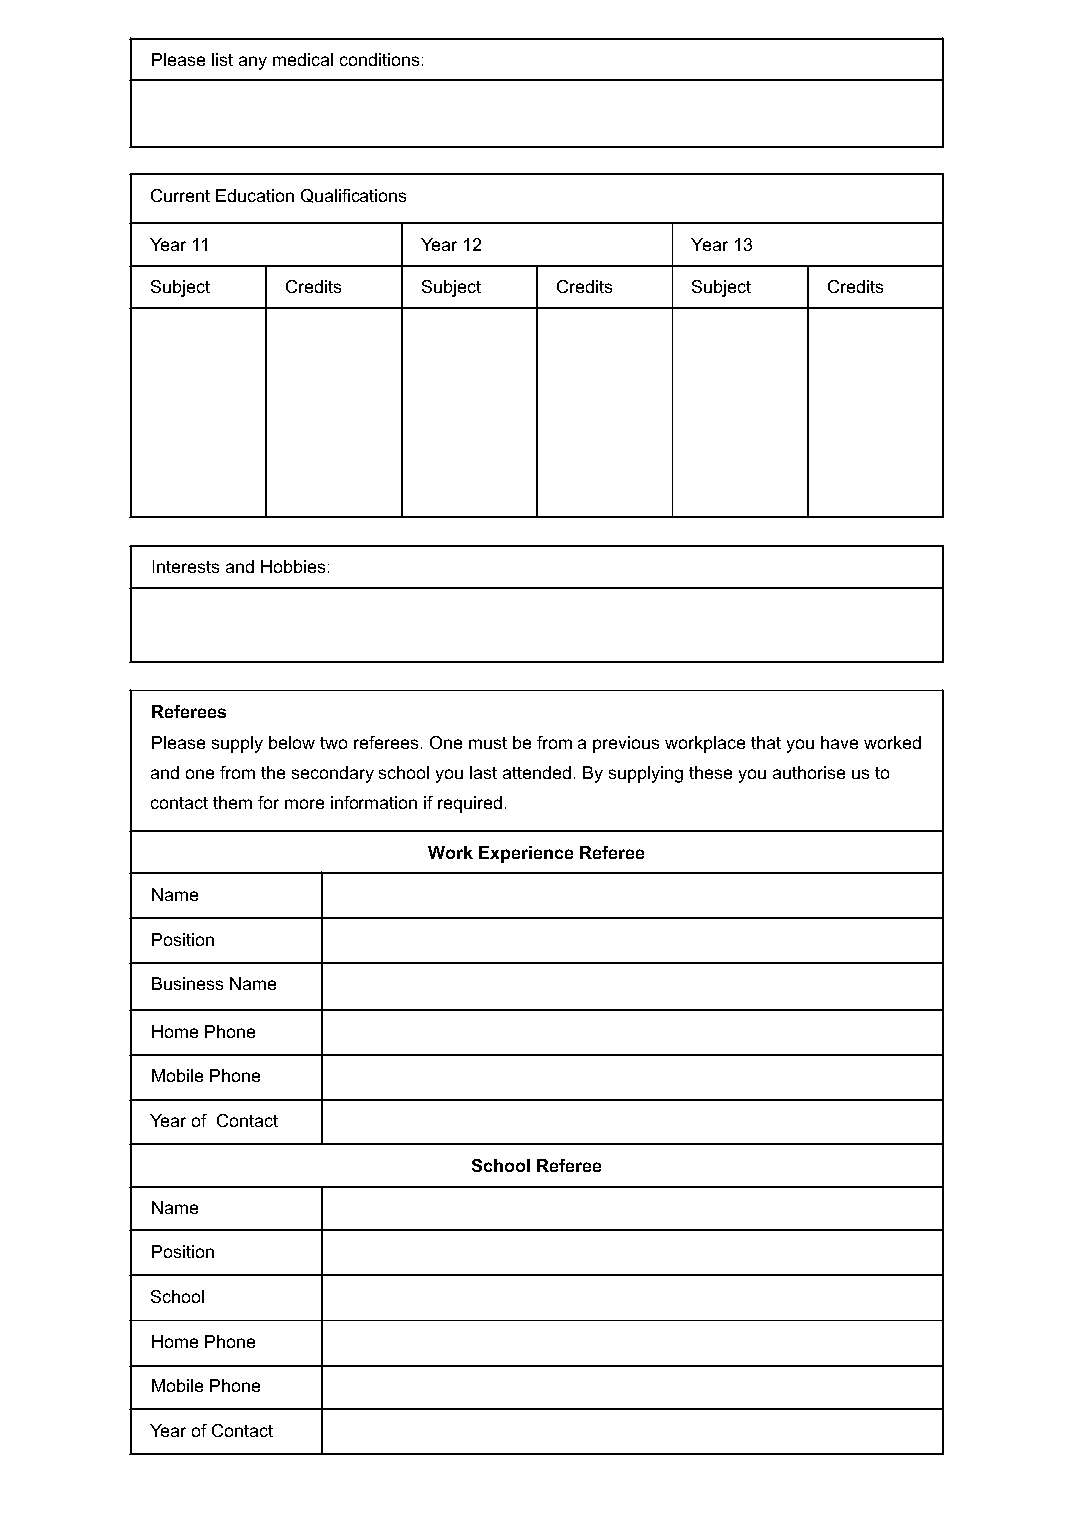 This page has height=1520, width=1076. I want to click on have, so click(839, 742).
